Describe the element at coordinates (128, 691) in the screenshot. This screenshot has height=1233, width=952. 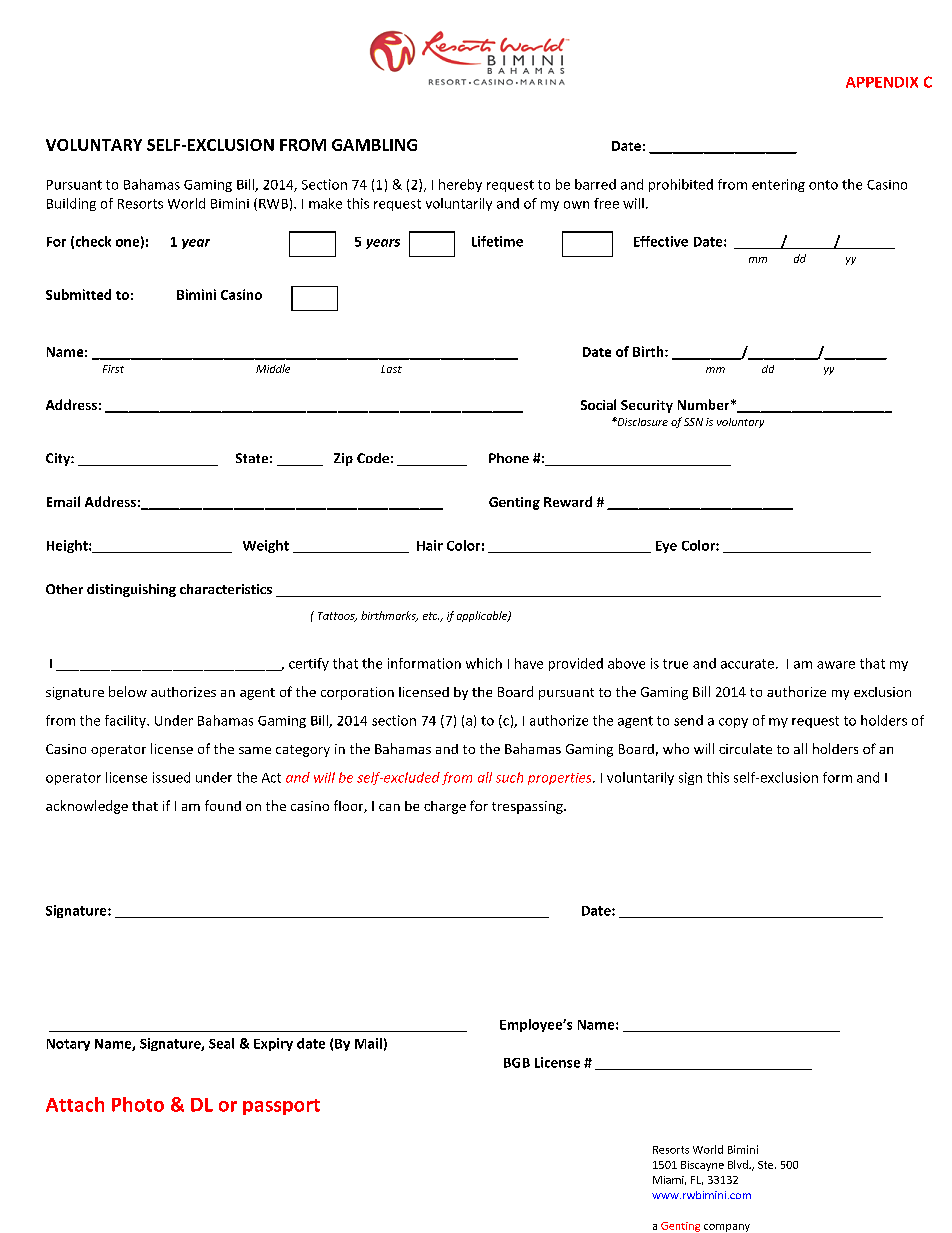
I see `below` at that location.
